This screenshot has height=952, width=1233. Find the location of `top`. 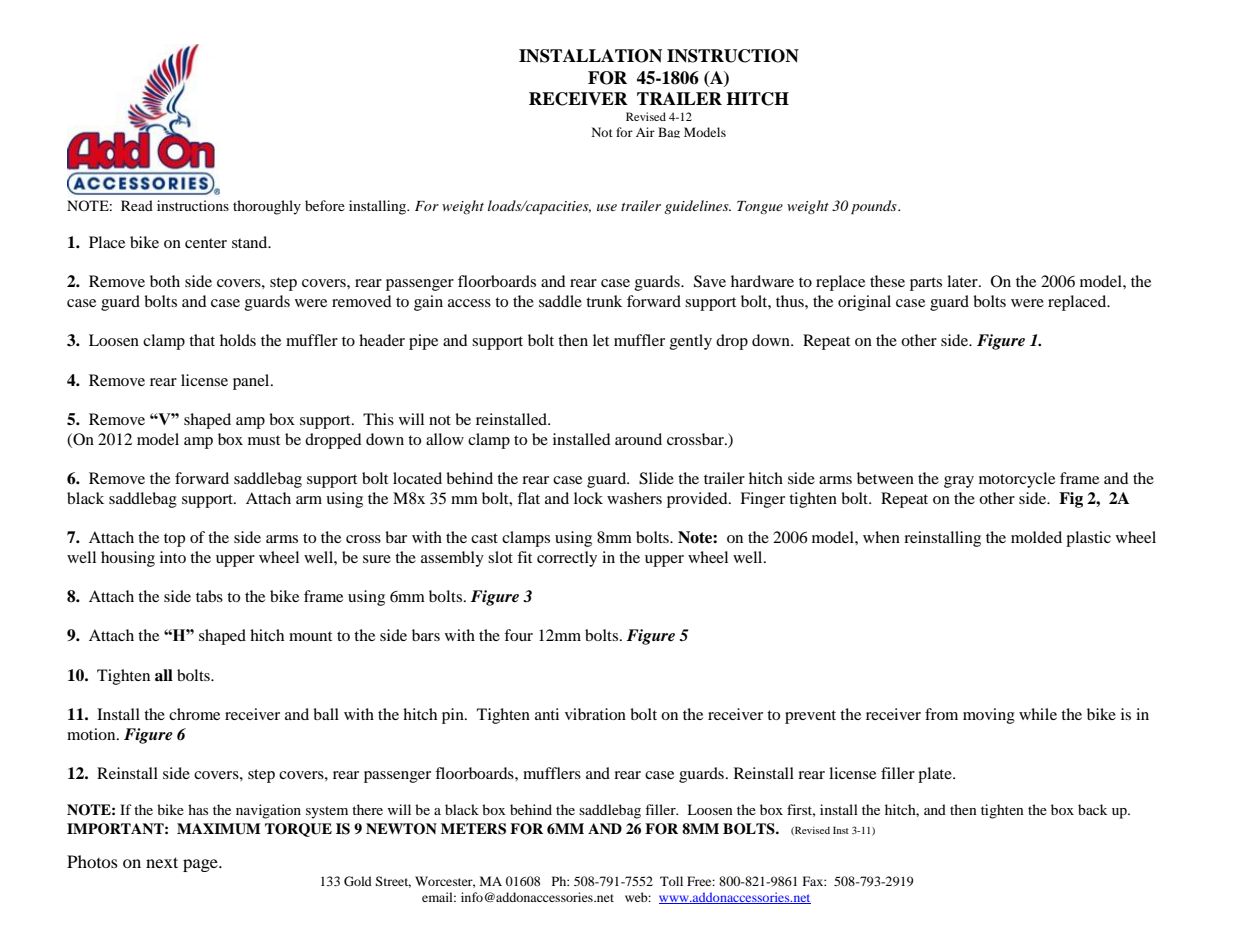

top is located at coordinates (174, 540).
